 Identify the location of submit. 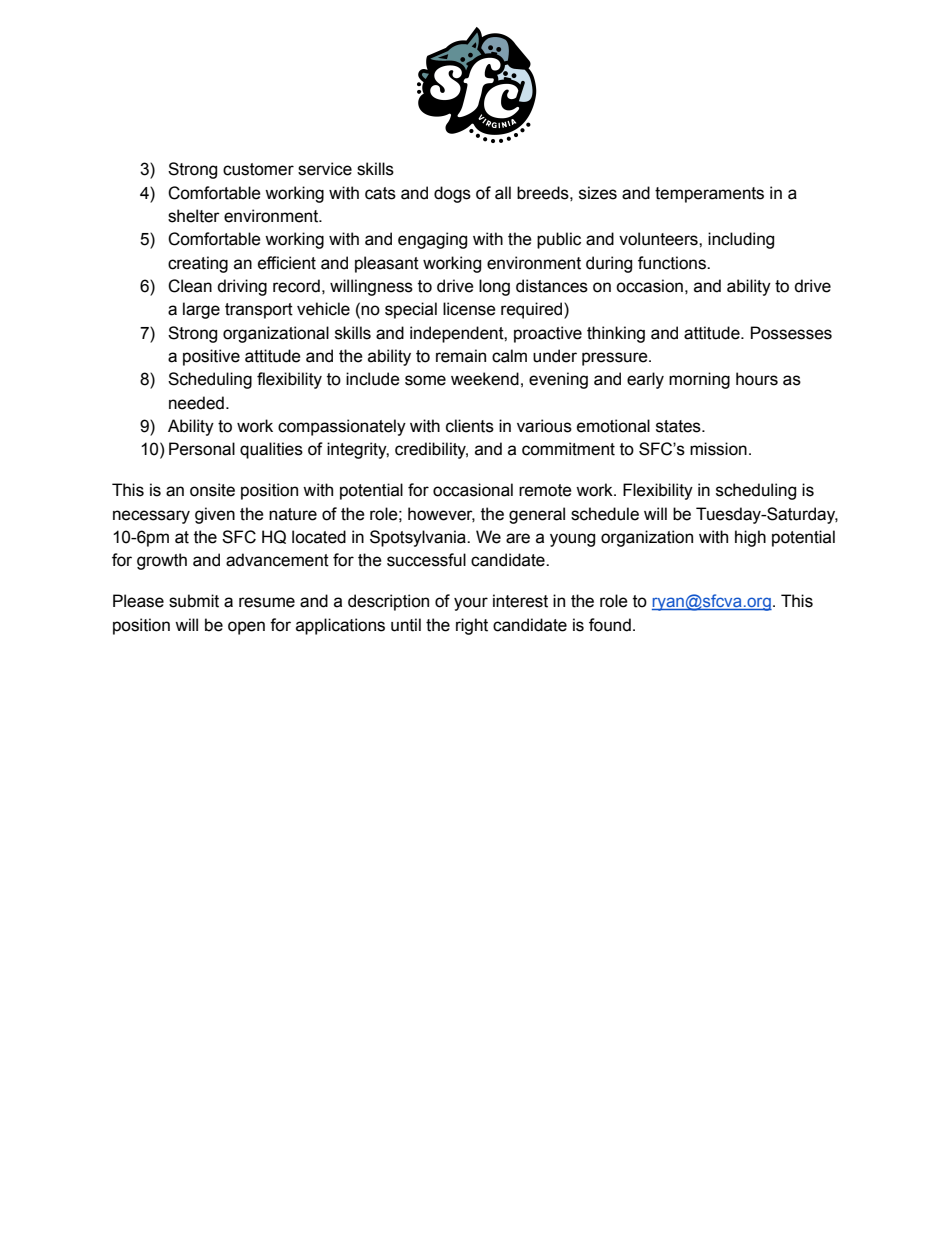
(194, 601).
